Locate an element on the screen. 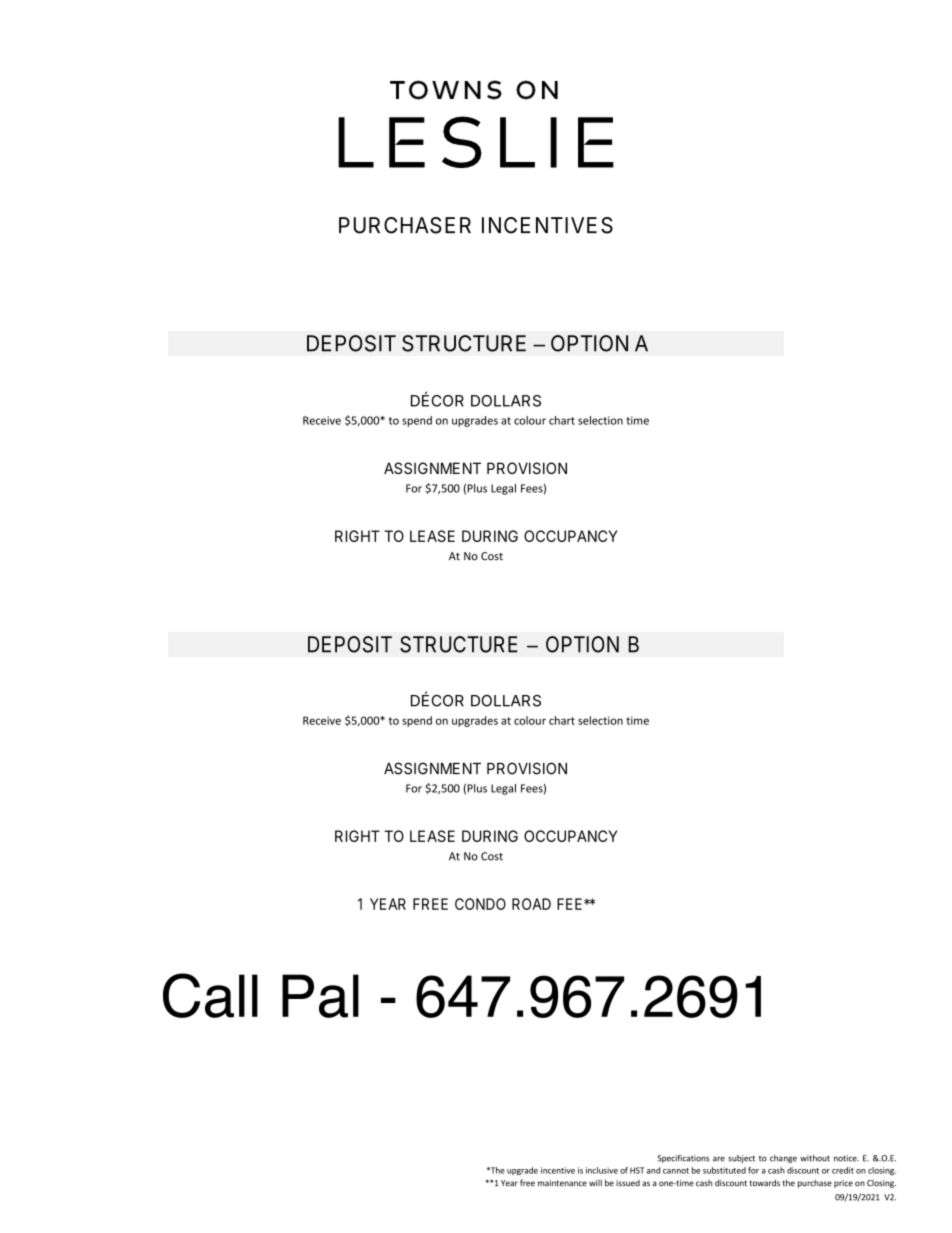  credit is located at coordinates (843, 1170).
